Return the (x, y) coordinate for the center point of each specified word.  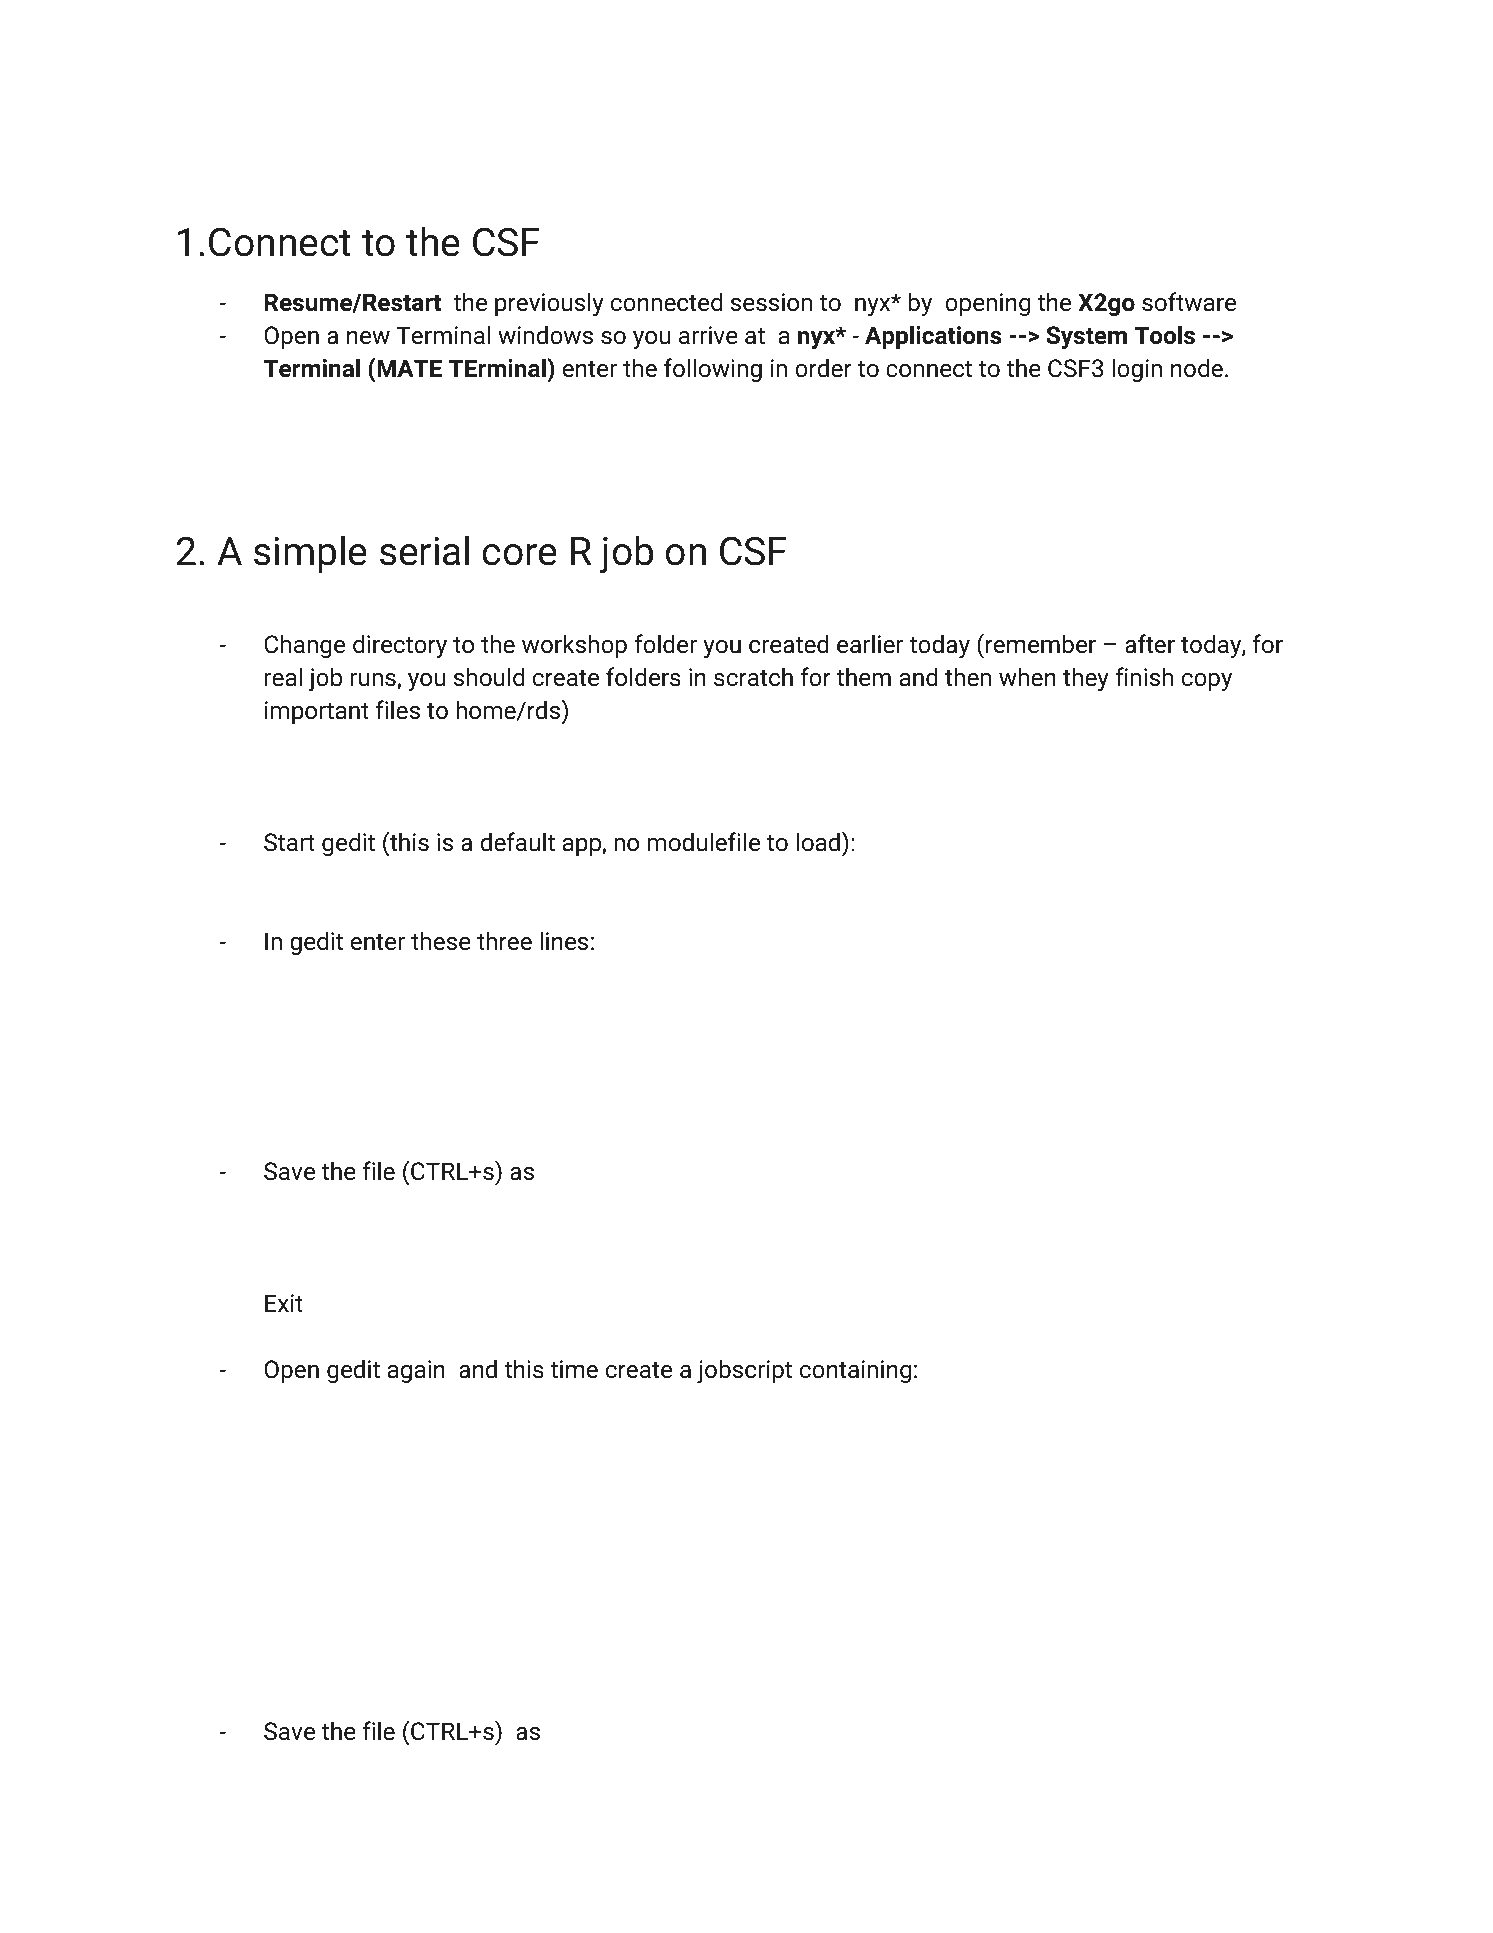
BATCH (384, 1667)
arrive (708, 335)
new (368, 338)
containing (855, 1371)
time (574, 1369)
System (1086, 337)
